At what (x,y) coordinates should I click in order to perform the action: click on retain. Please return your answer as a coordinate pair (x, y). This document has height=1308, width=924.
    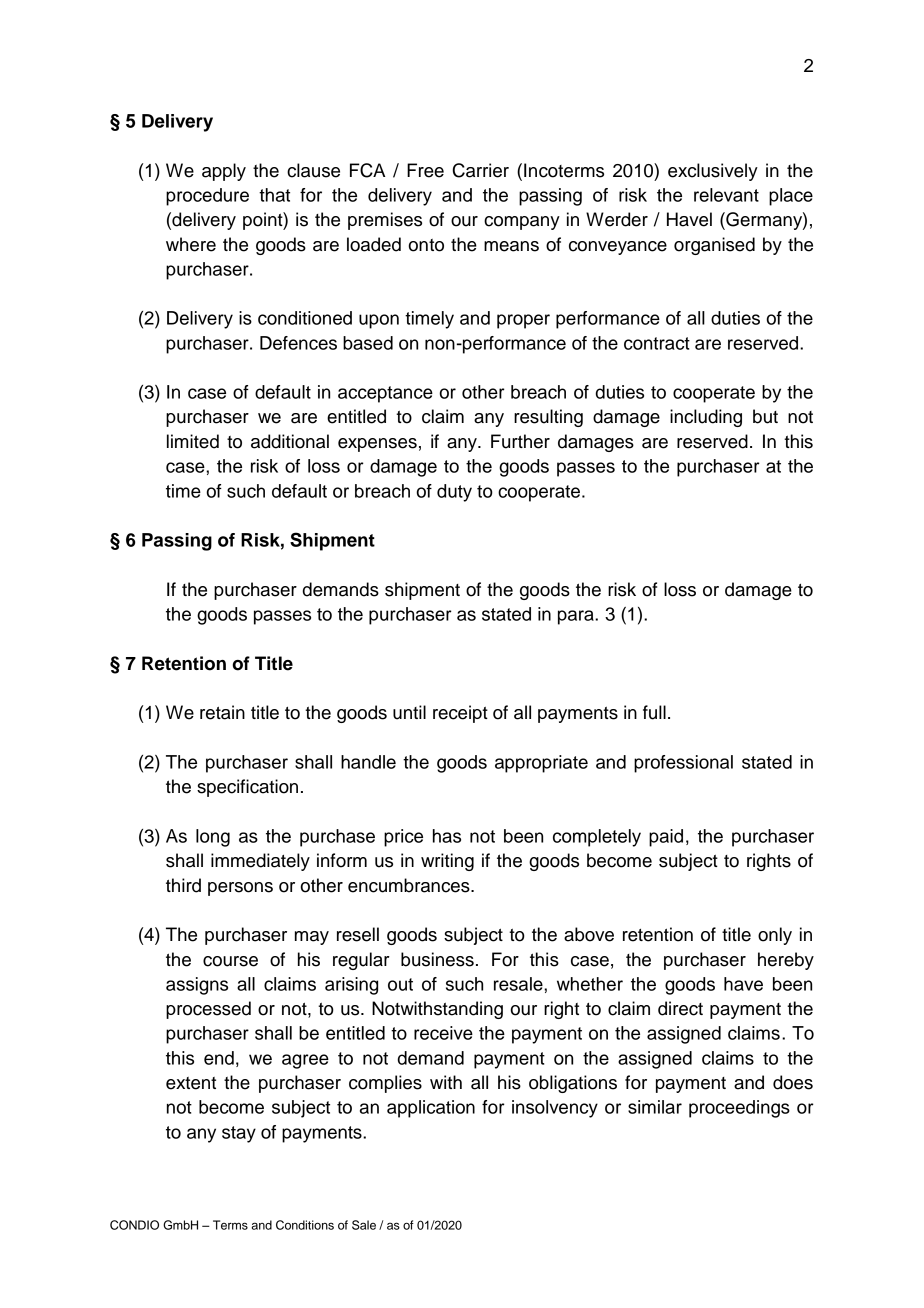
    Looking at the image, I should click on (222, 712).
